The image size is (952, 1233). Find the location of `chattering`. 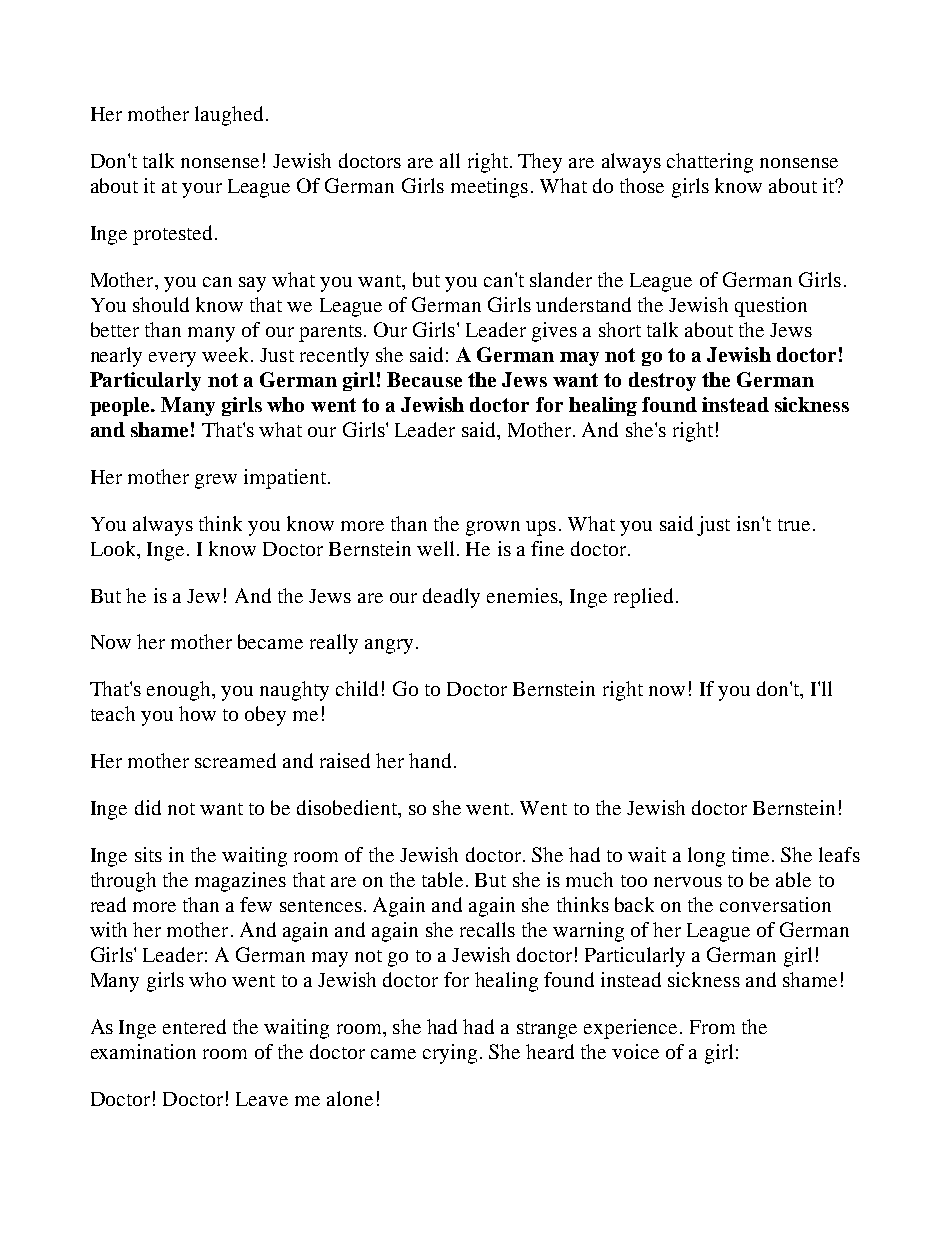

chattering is located at coordinates (710, 163).
